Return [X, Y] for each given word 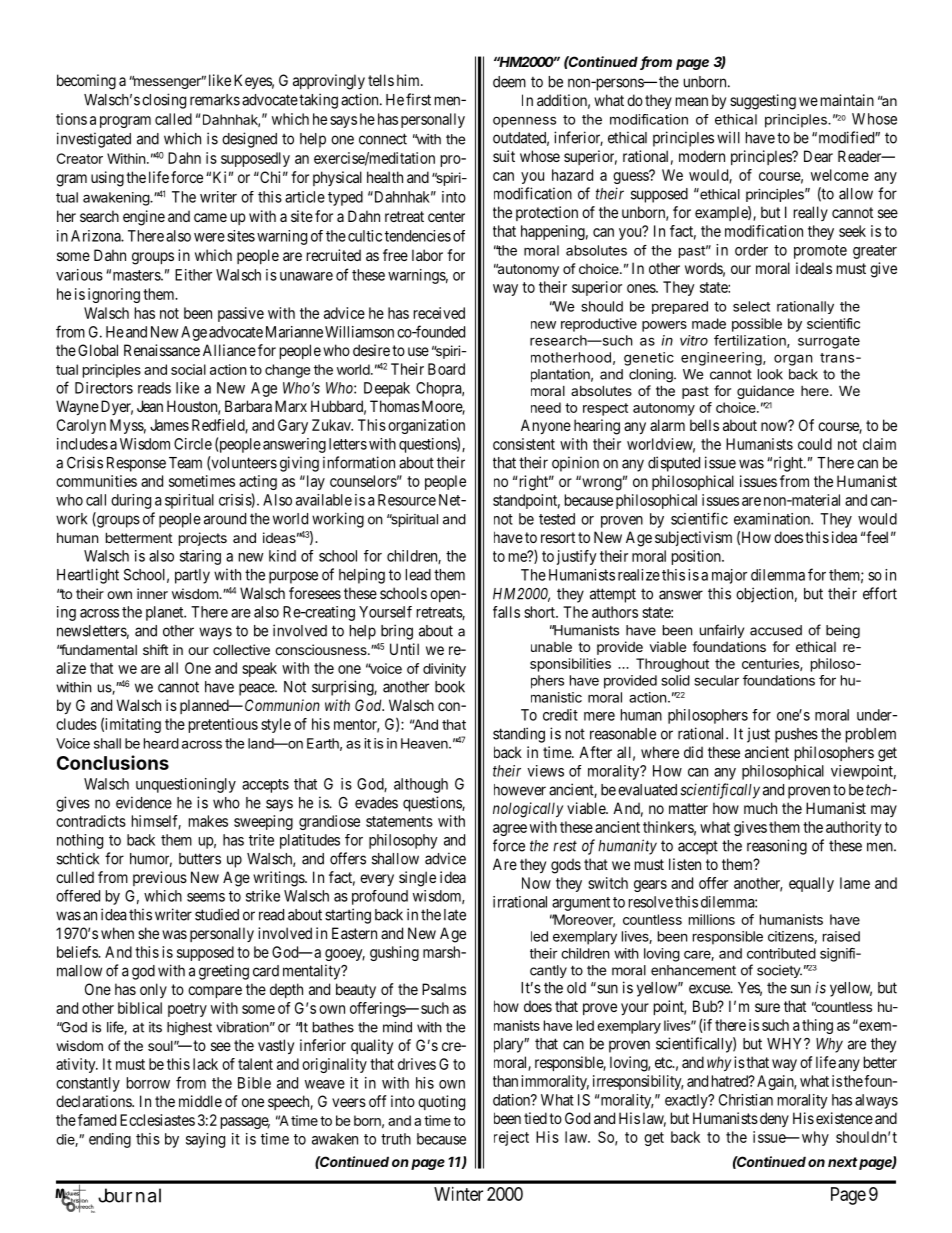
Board [446, 369]
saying [205, 1140]
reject [511, 1138]
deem [509, 82]
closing [164, 101]
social [188, 369]
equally [811, 884]
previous [160, 878]
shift [155, 649]
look [770, 374]
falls [506, 612]
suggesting [763, 102]
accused [776, 630]
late [455, 915]
